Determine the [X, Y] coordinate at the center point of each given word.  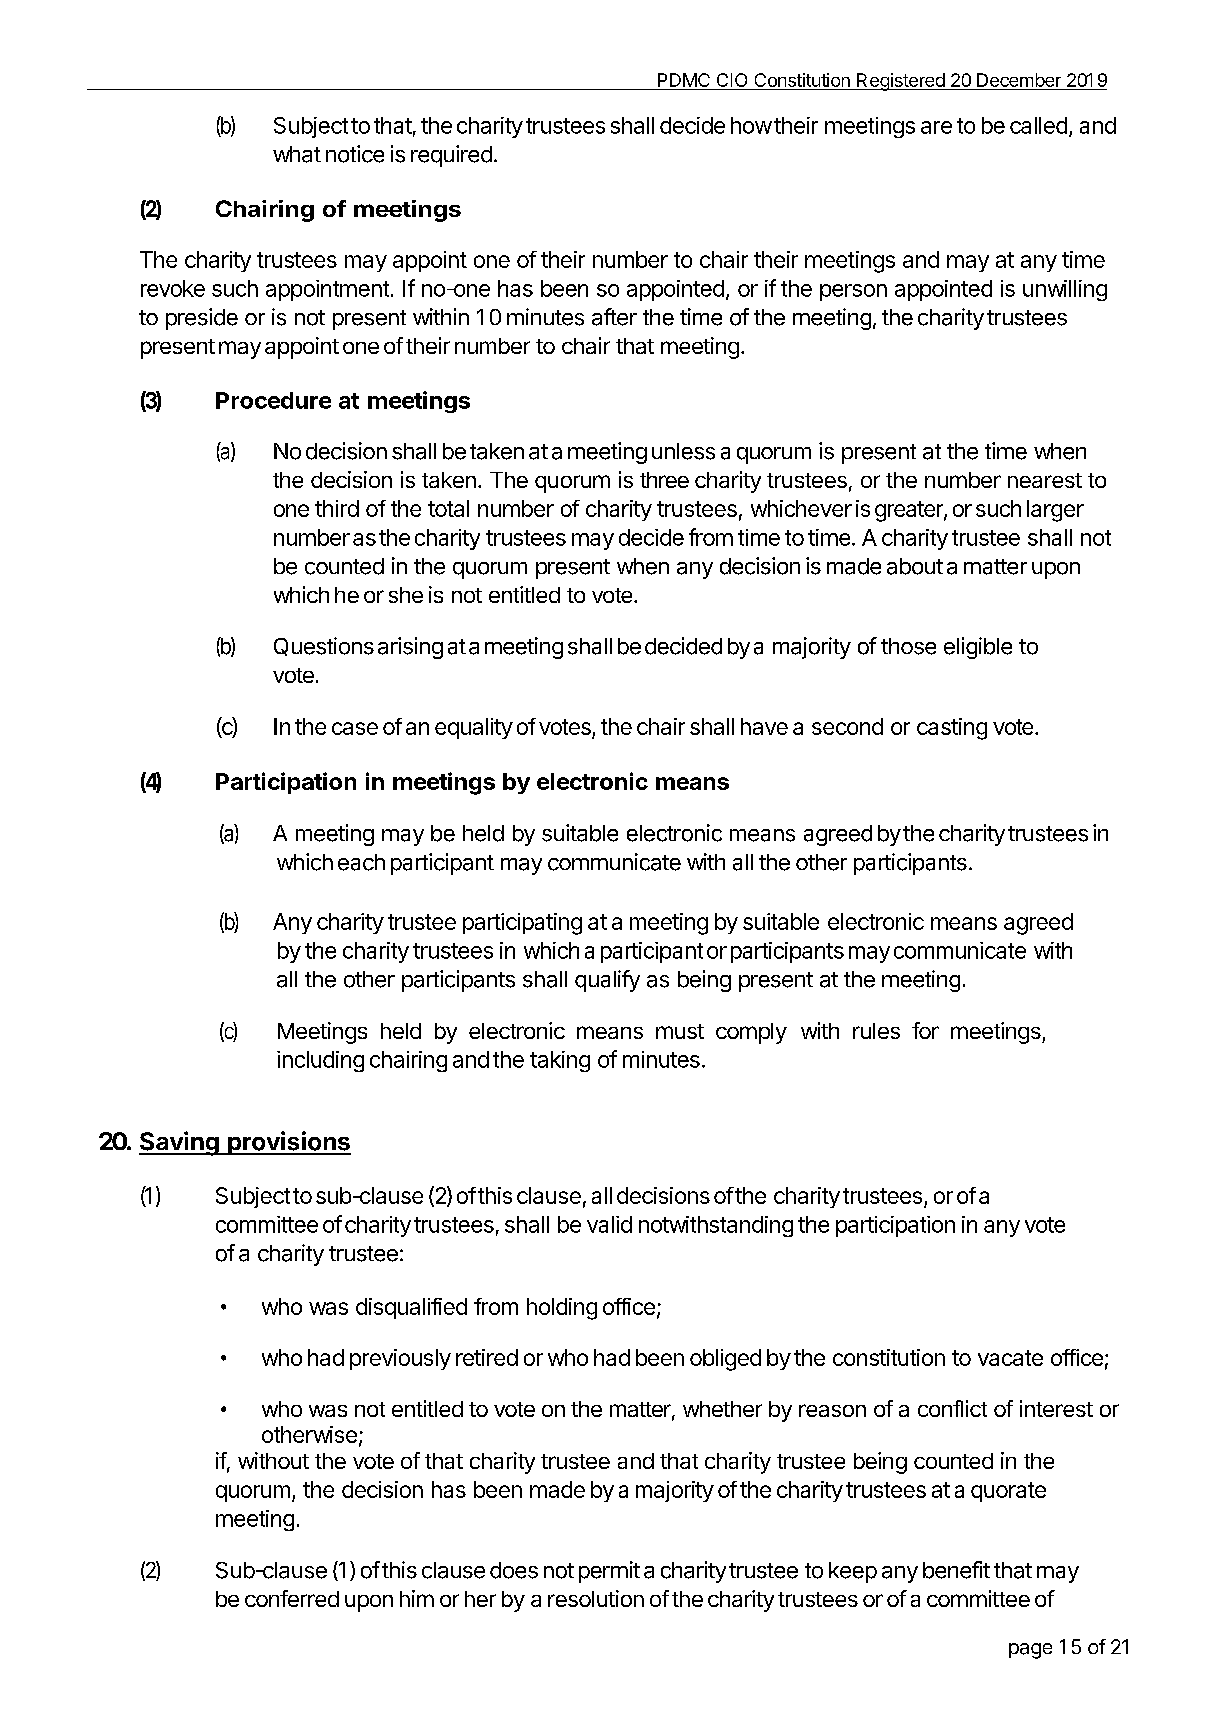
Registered [900, 82]
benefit [956, 1570]
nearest [1045, 480]
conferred [292, 1598]
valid [609, 1224]
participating [522, 924]
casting [952, 729]
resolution [596, 1598]
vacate [1010, 1358]
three [664, 480]
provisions [288, 1143]
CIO [732, 81]
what [297, 154]
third [337, 508]
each [361, 862]
